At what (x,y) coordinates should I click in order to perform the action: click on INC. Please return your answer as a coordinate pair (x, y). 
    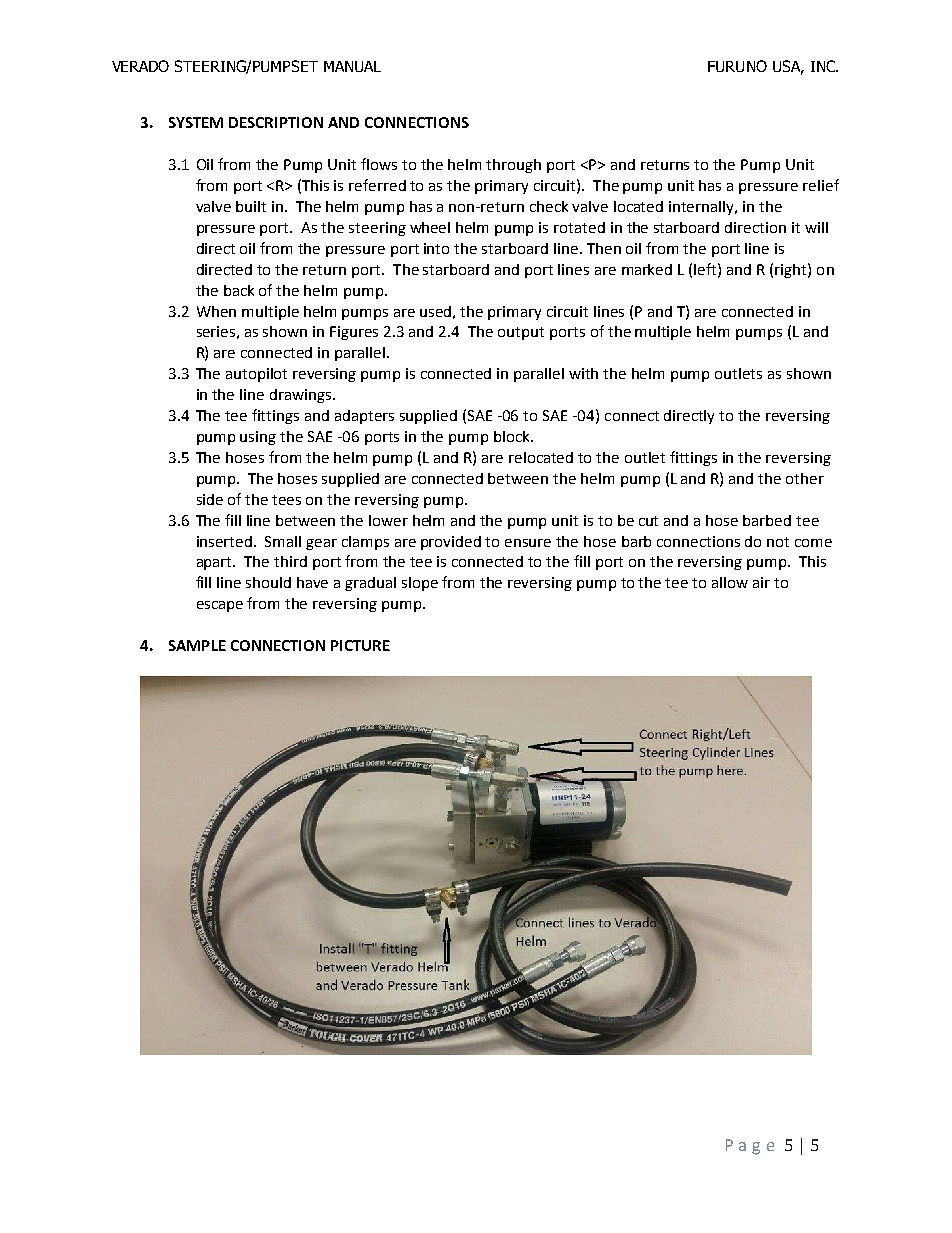
    Looking at the image, I should click on (824, 66).
